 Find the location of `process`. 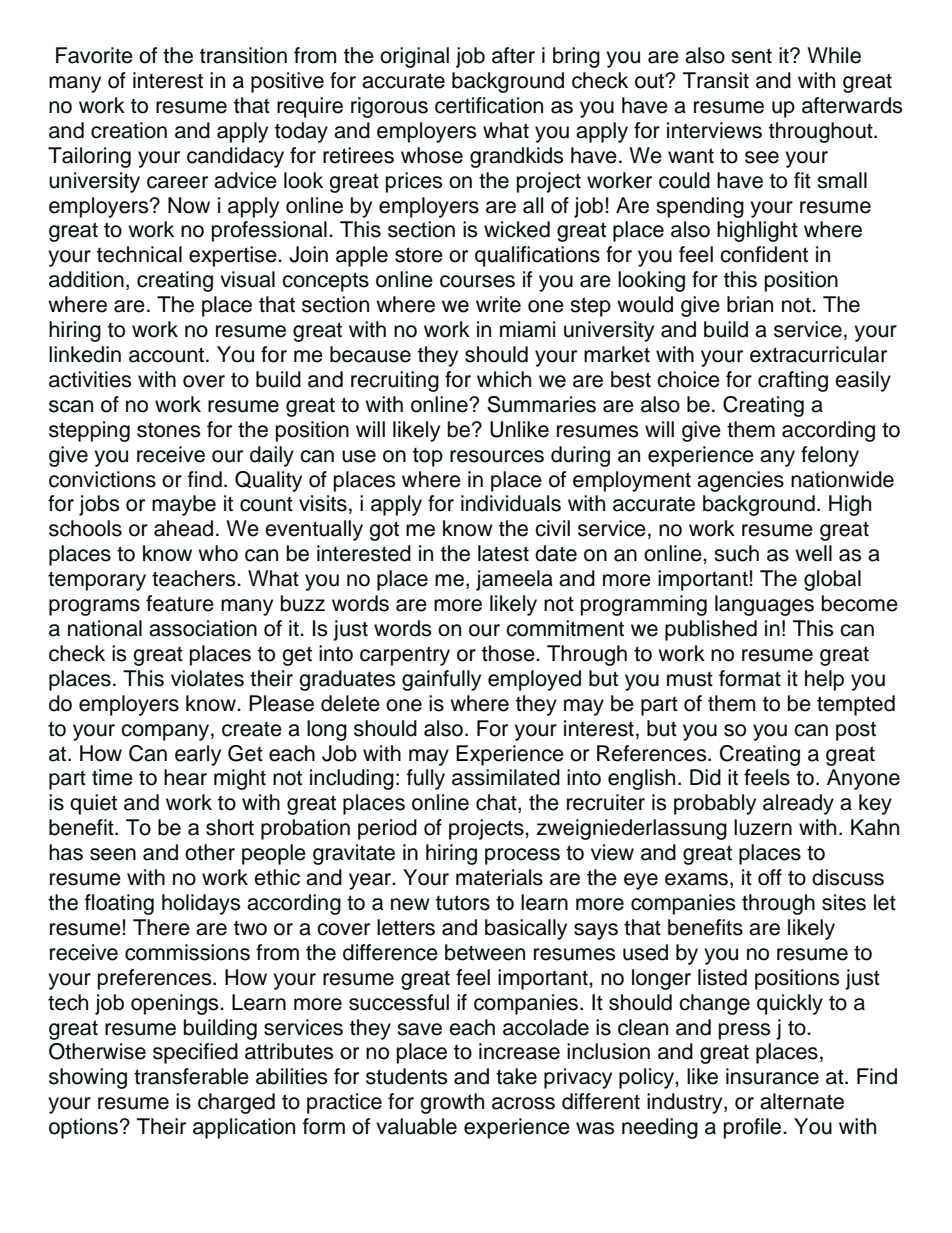

process is located at coordinates (522, 856).
